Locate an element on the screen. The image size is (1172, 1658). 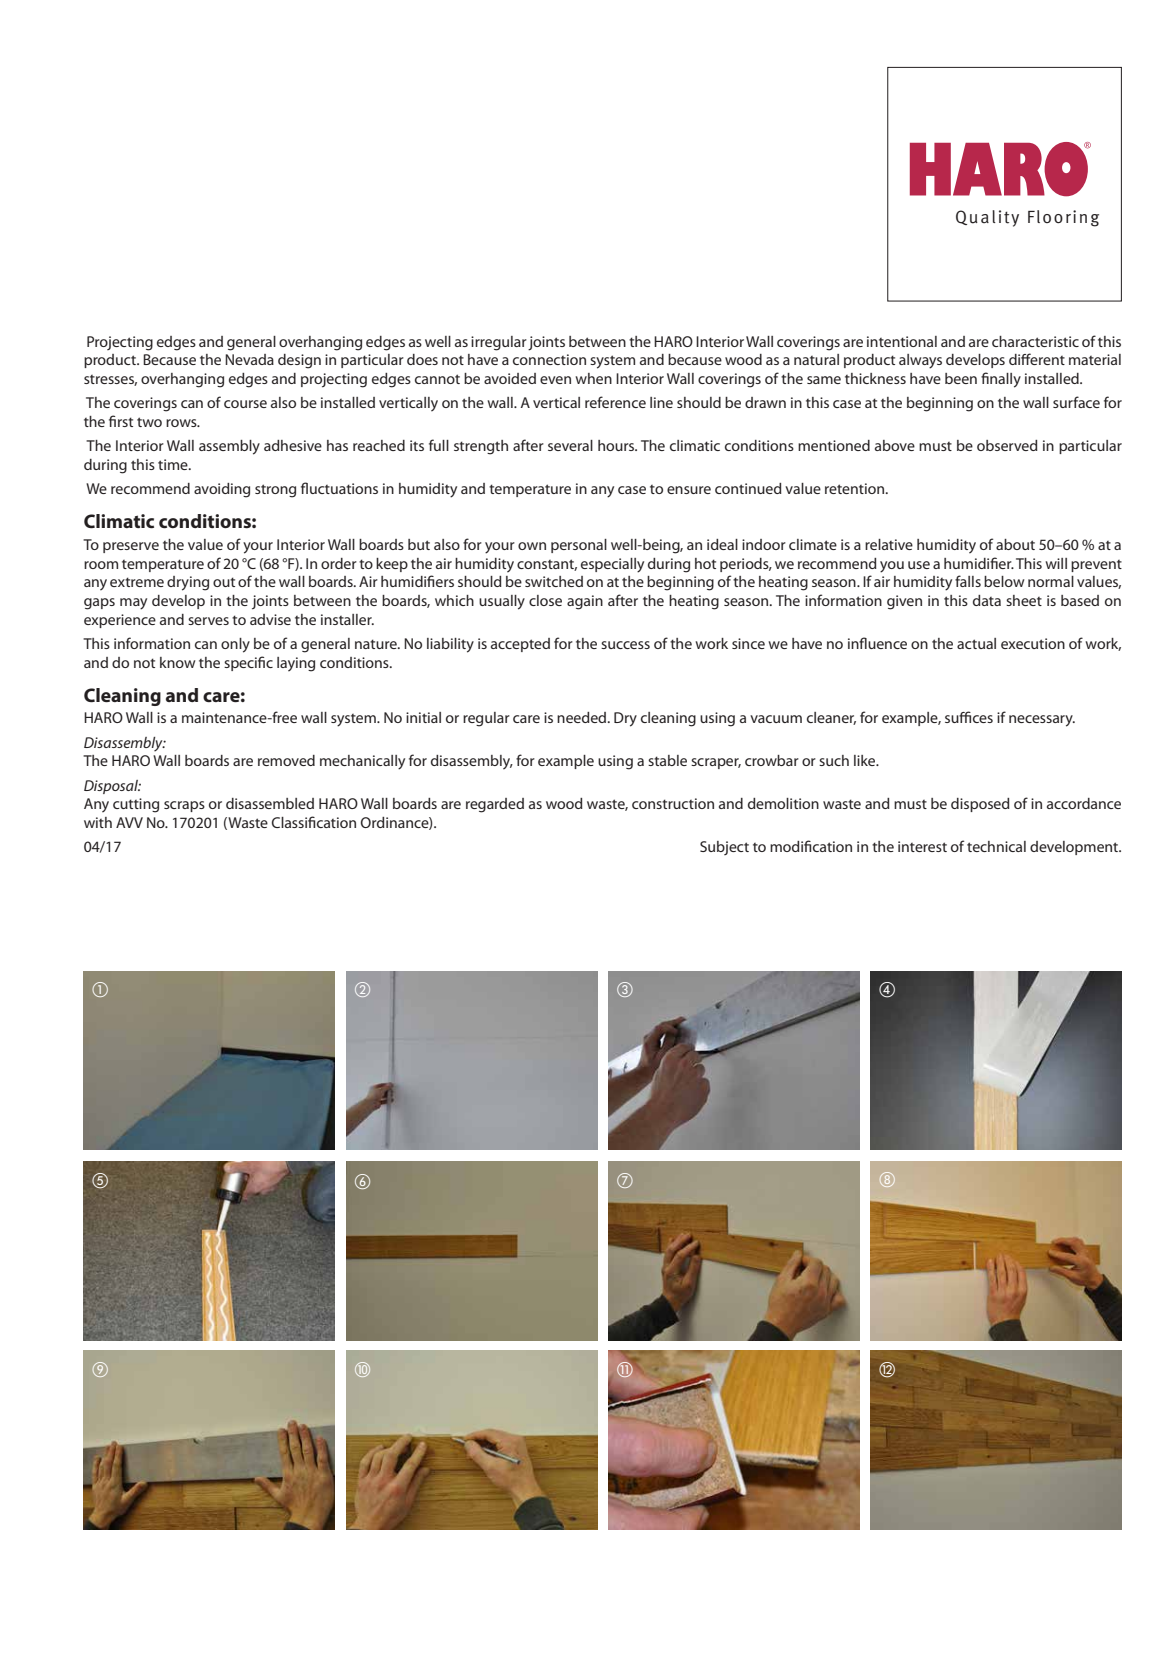
construction is located at coordinates (673, 803).
